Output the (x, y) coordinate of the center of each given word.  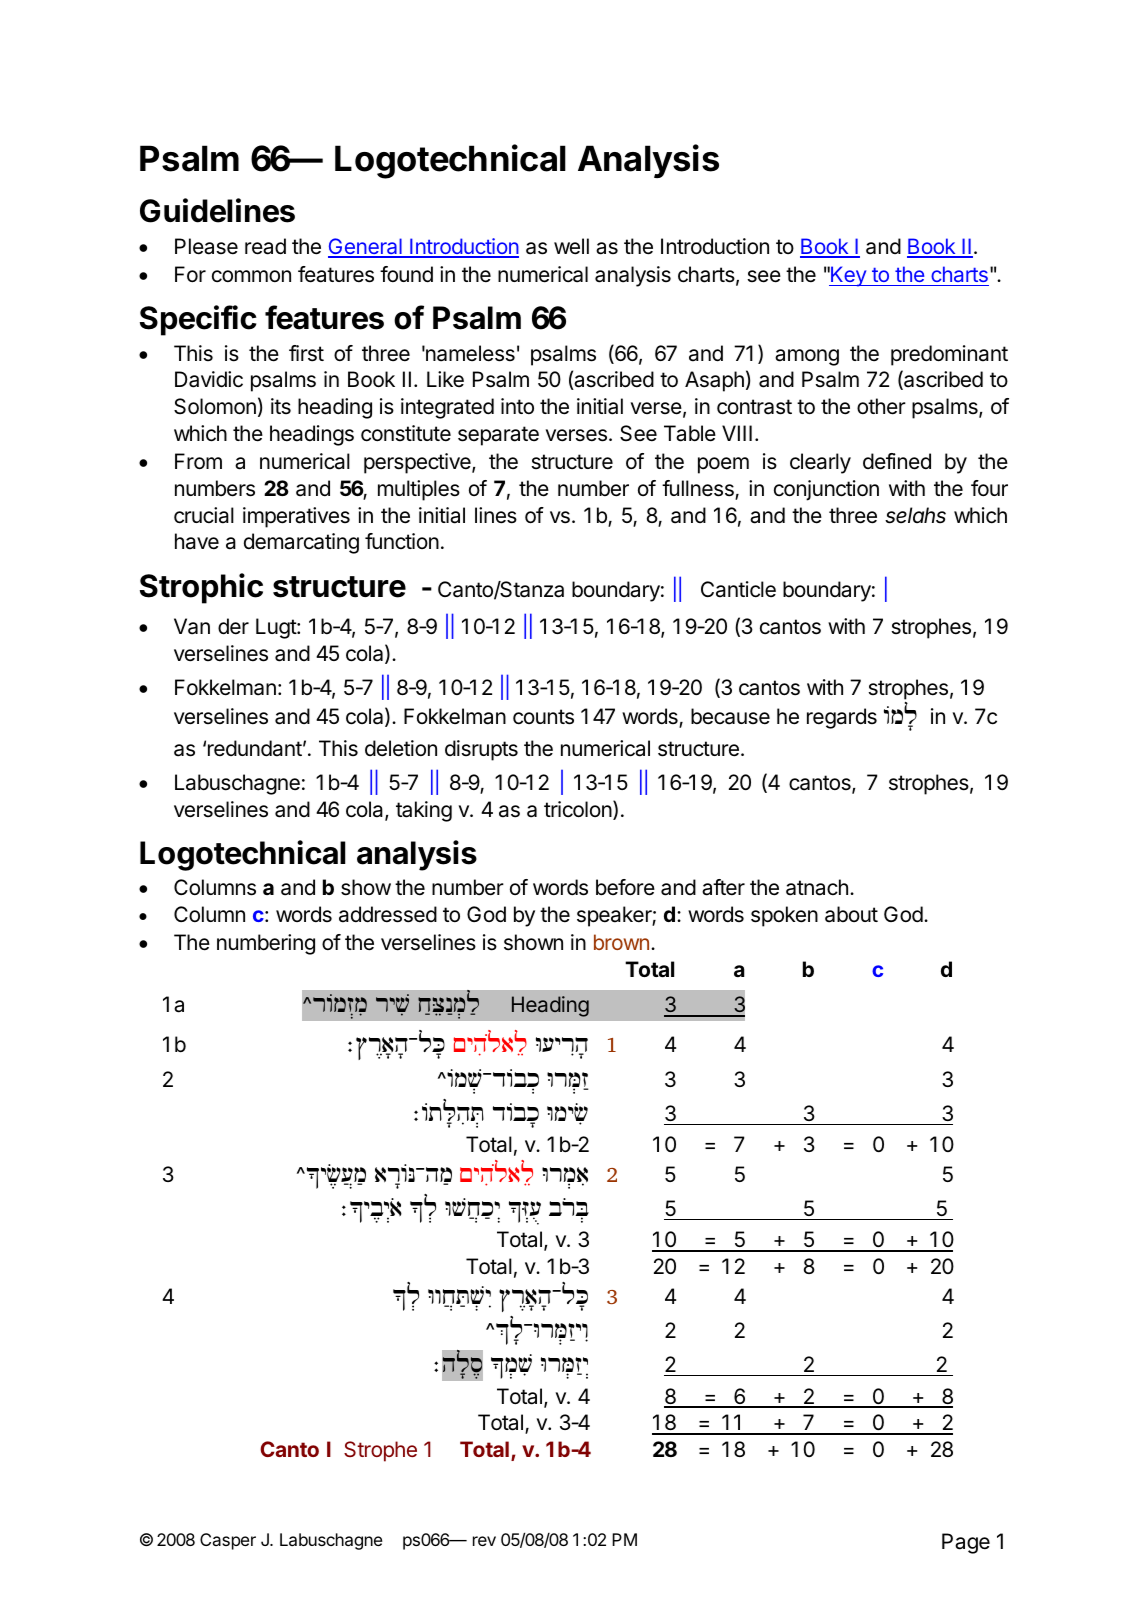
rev (484, 1541)
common (251, 276)
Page (966, 1543)
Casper (228, 1541)
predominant (949, 355)
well (571, 246)
